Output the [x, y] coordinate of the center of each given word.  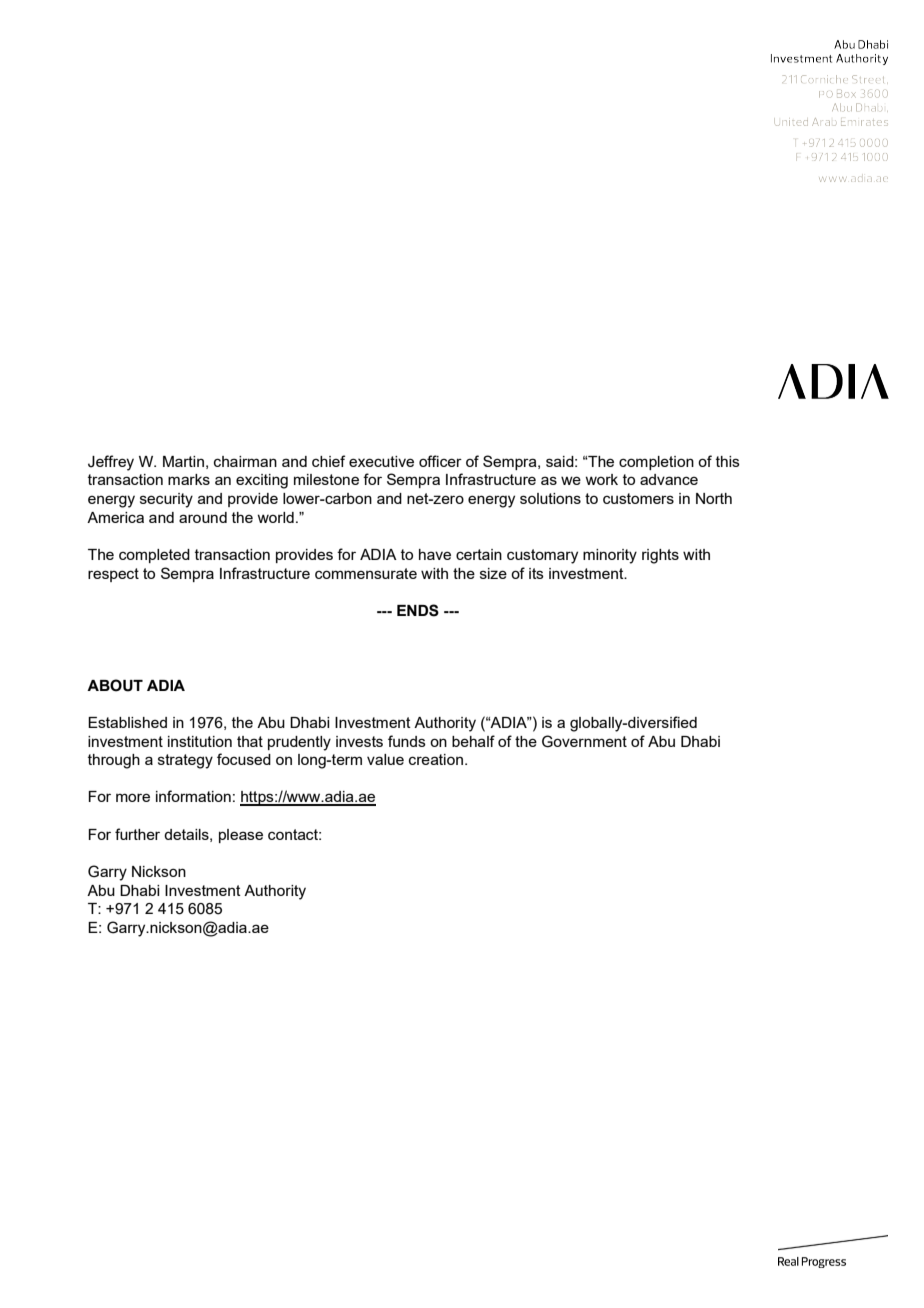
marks [189, 479]
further [137, 834]
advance [669, 479]
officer [440, 461]
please [241, 836]
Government [584, 741]
